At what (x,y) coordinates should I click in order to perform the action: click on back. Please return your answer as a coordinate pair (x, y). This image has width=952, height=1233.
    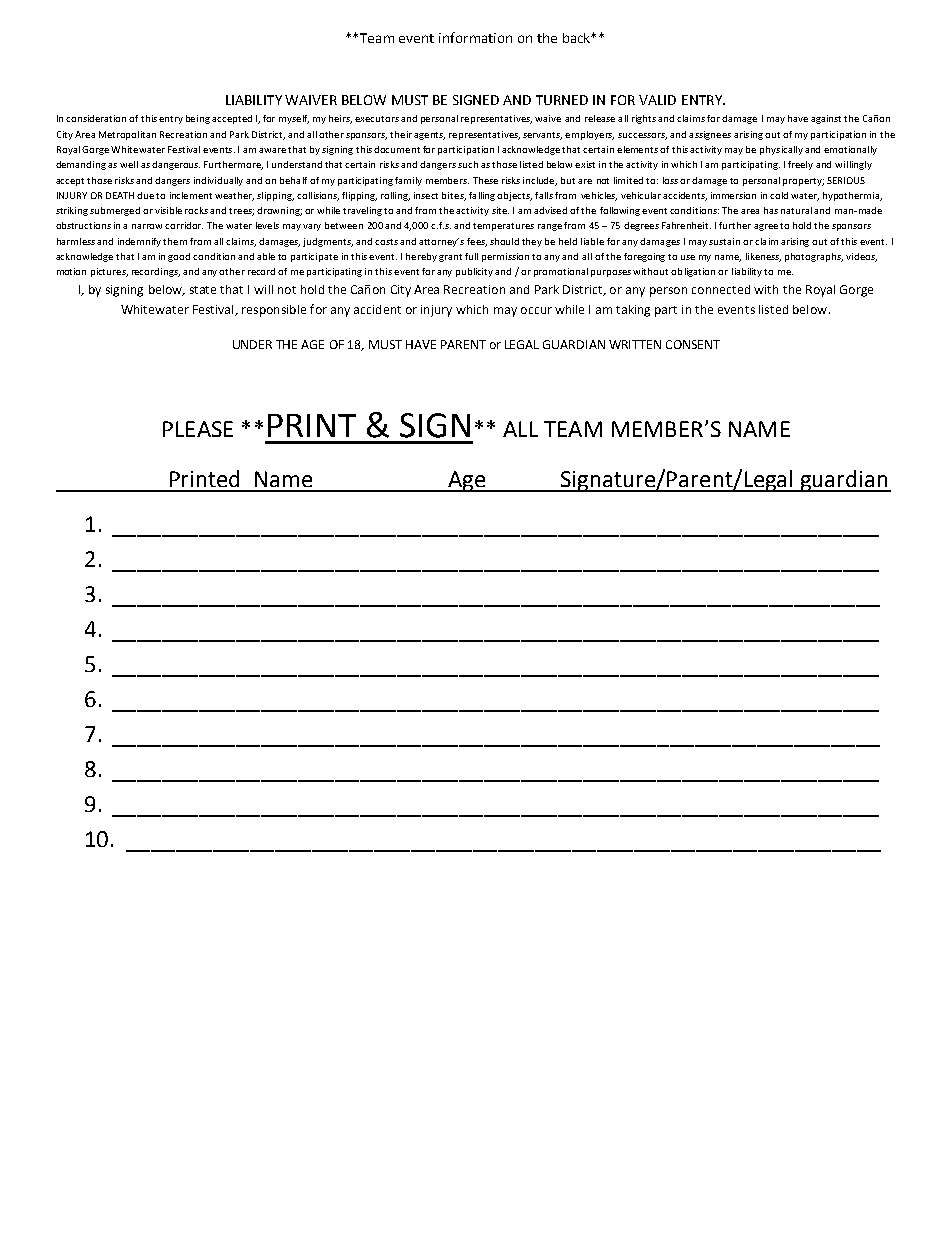
    Looking at the image, I should click on (578, 38).
